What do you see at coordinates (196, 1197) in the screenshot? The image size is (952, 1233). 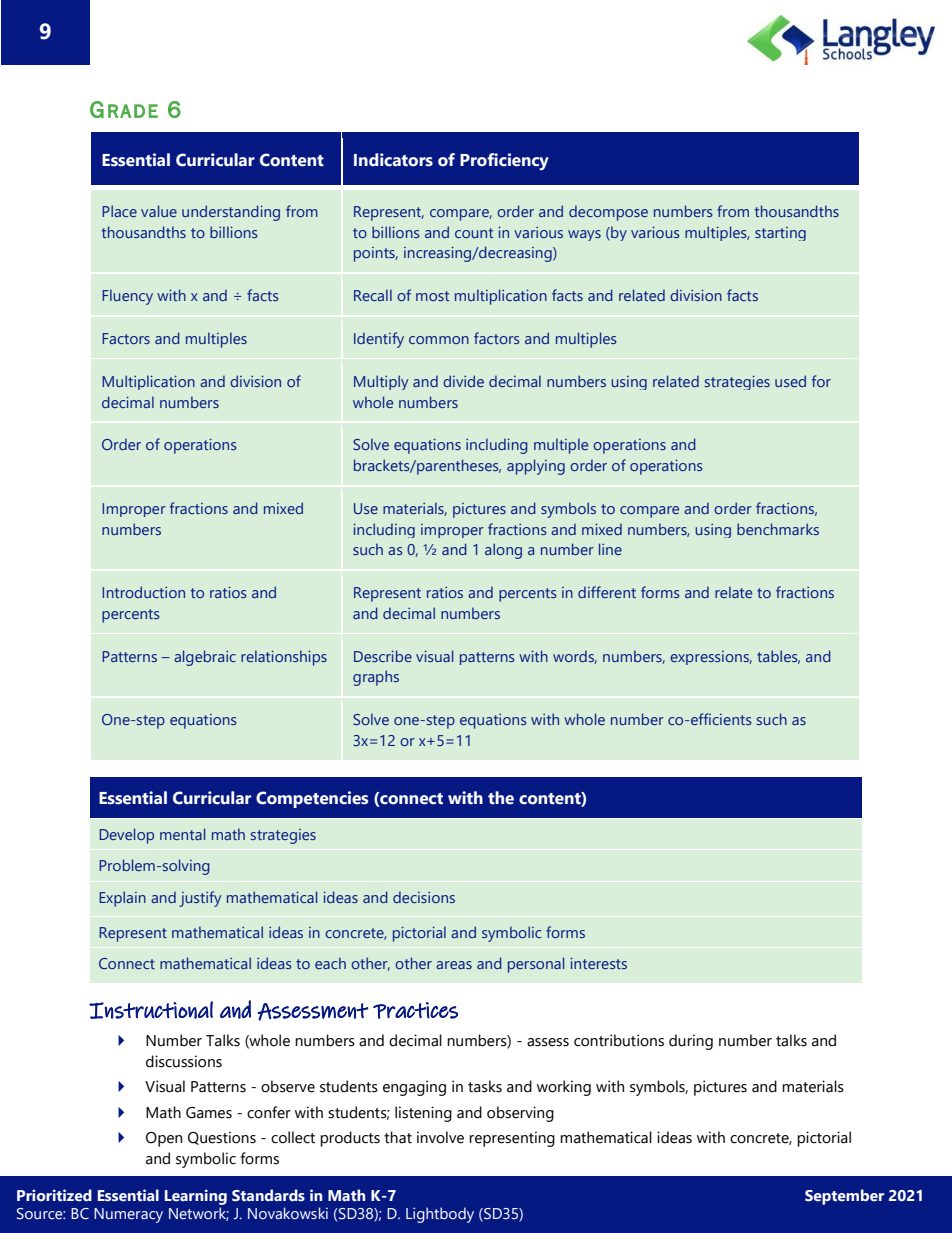 I see `Learning` at bounding box center [196, 1197].
